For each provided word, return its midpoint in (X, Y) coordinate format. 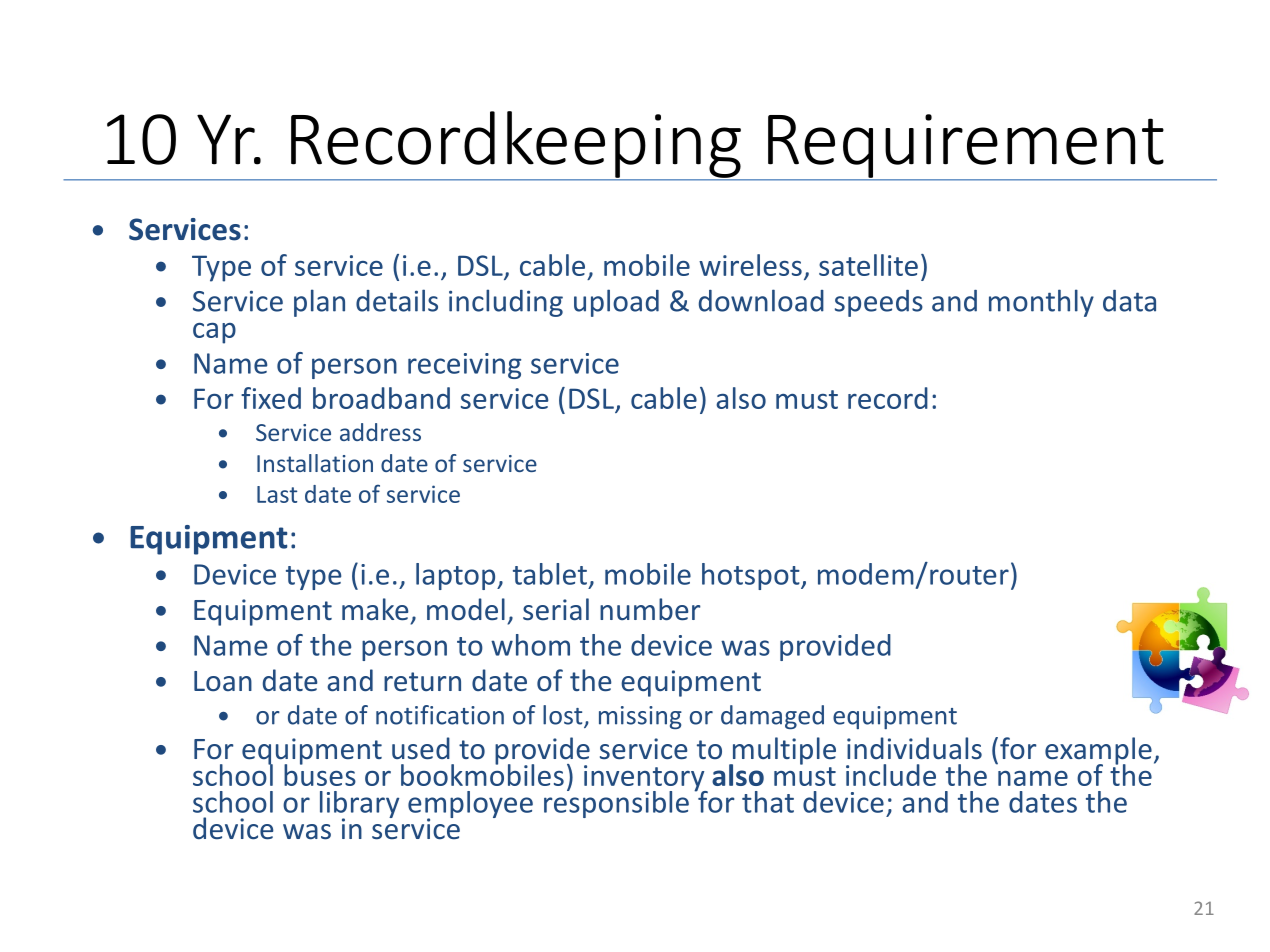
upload (616, 303)
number (650, 609)
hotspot (752, 576)
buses (320, 774)
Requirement (966, 147)
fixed (271, 398)
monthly (1041, 303)
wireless (750, 265)
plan (319, 303)
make (375, 609)
